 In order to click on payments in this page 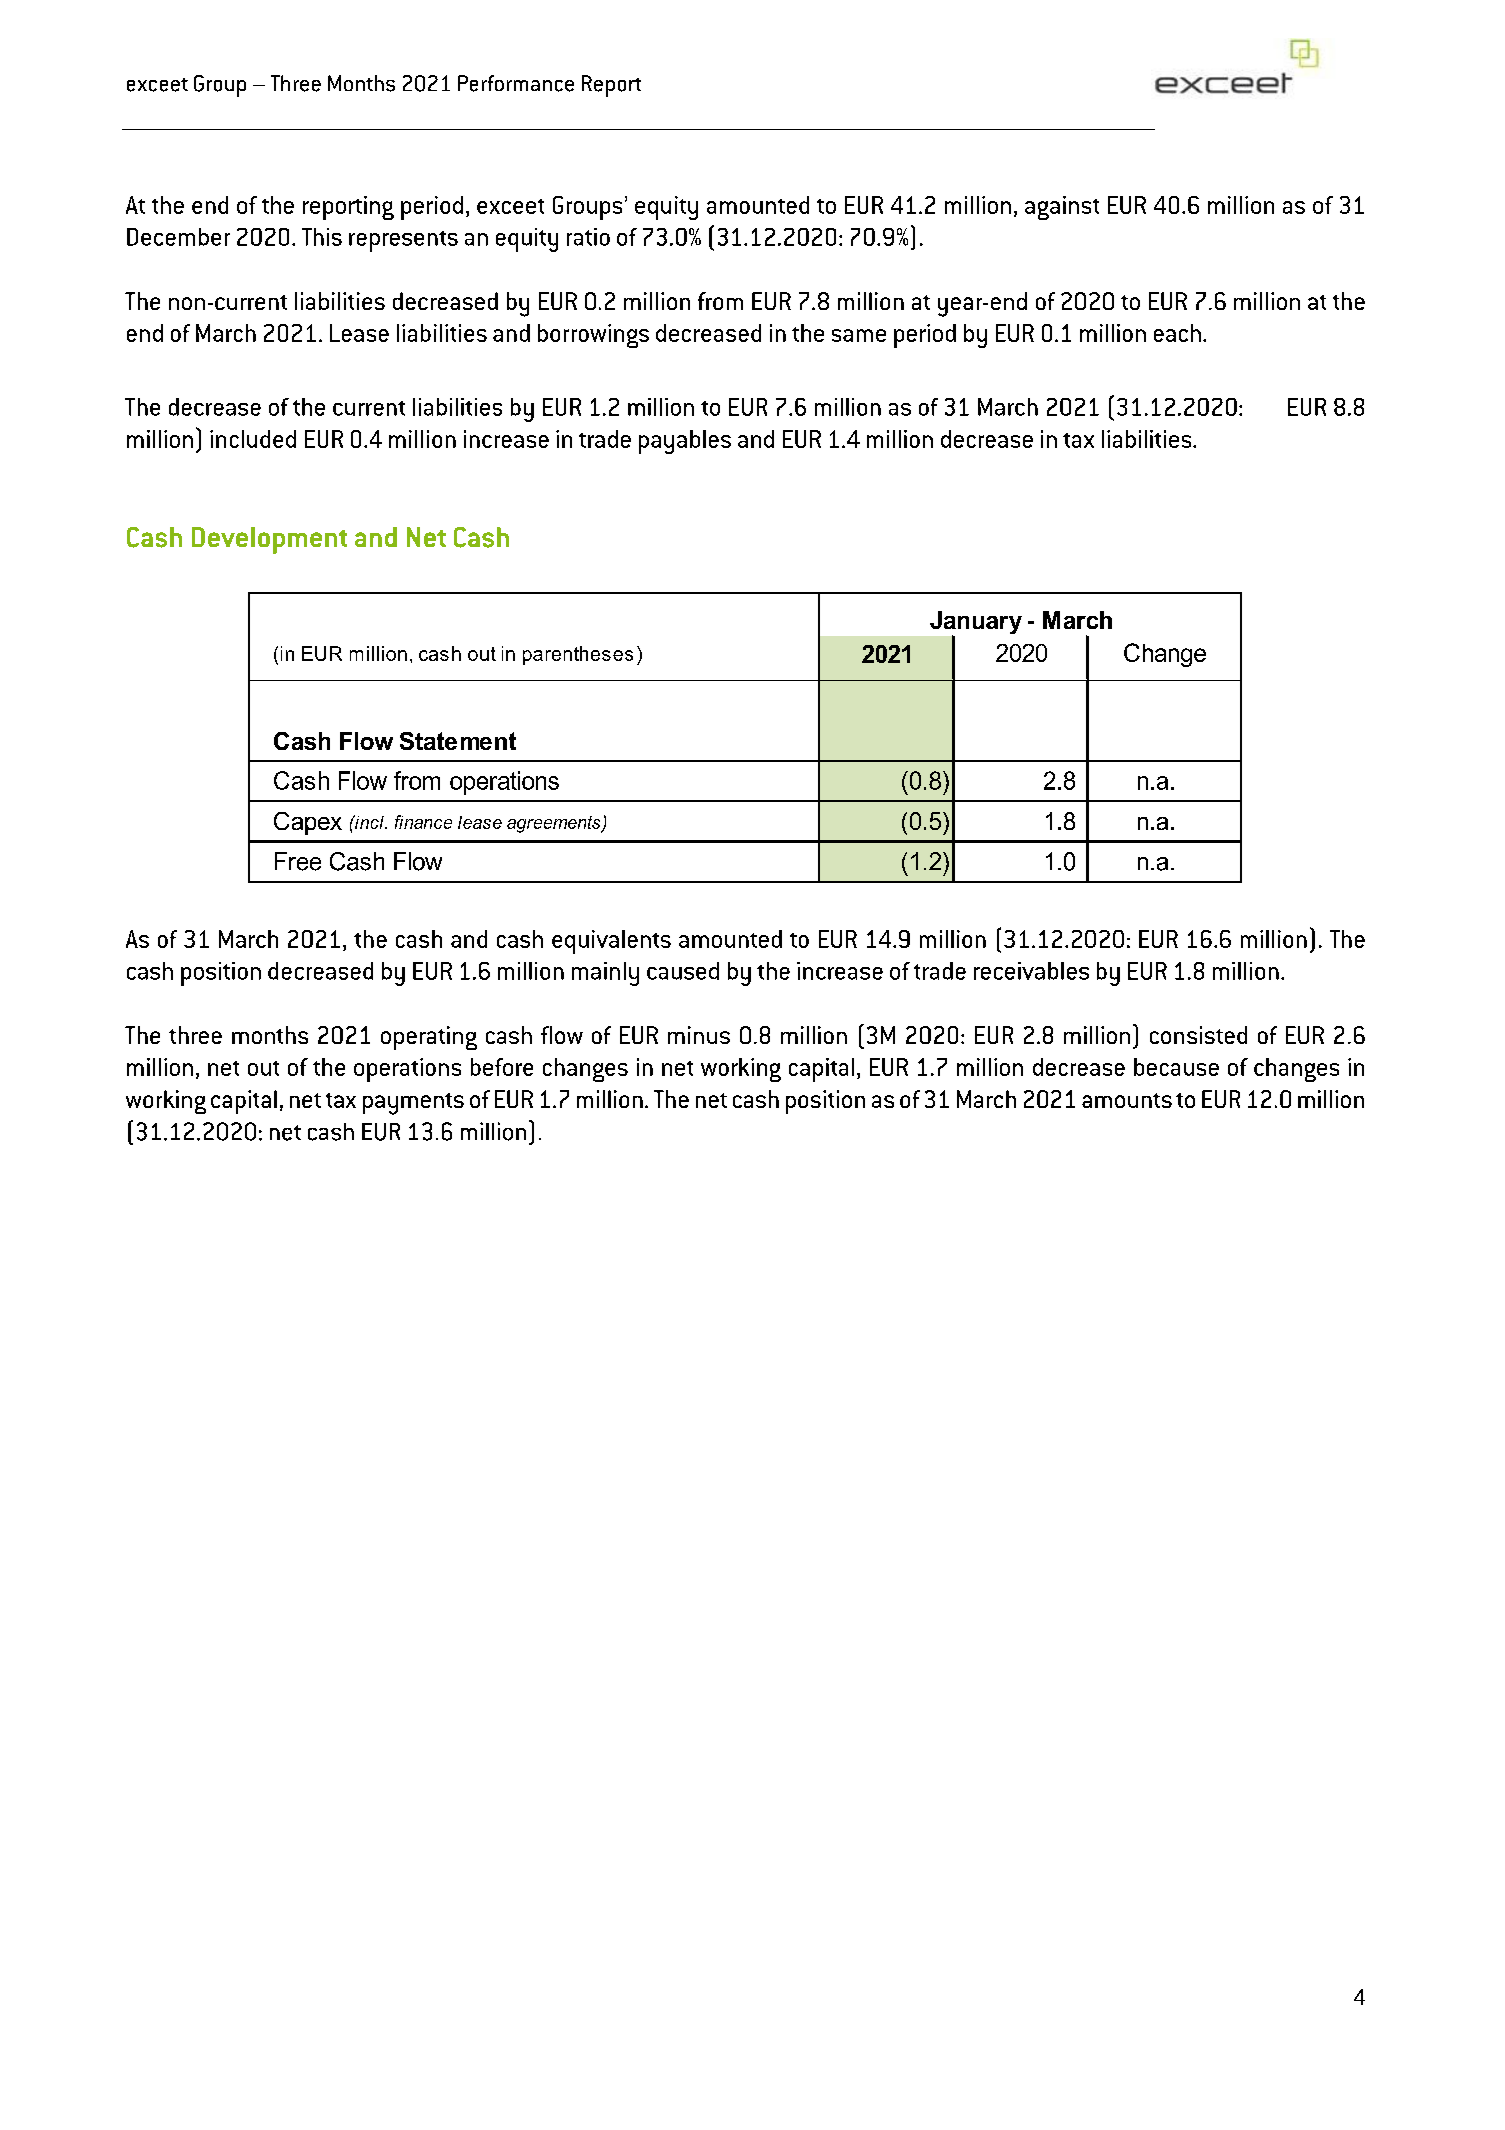, I will do `click(413, 1104)`.
